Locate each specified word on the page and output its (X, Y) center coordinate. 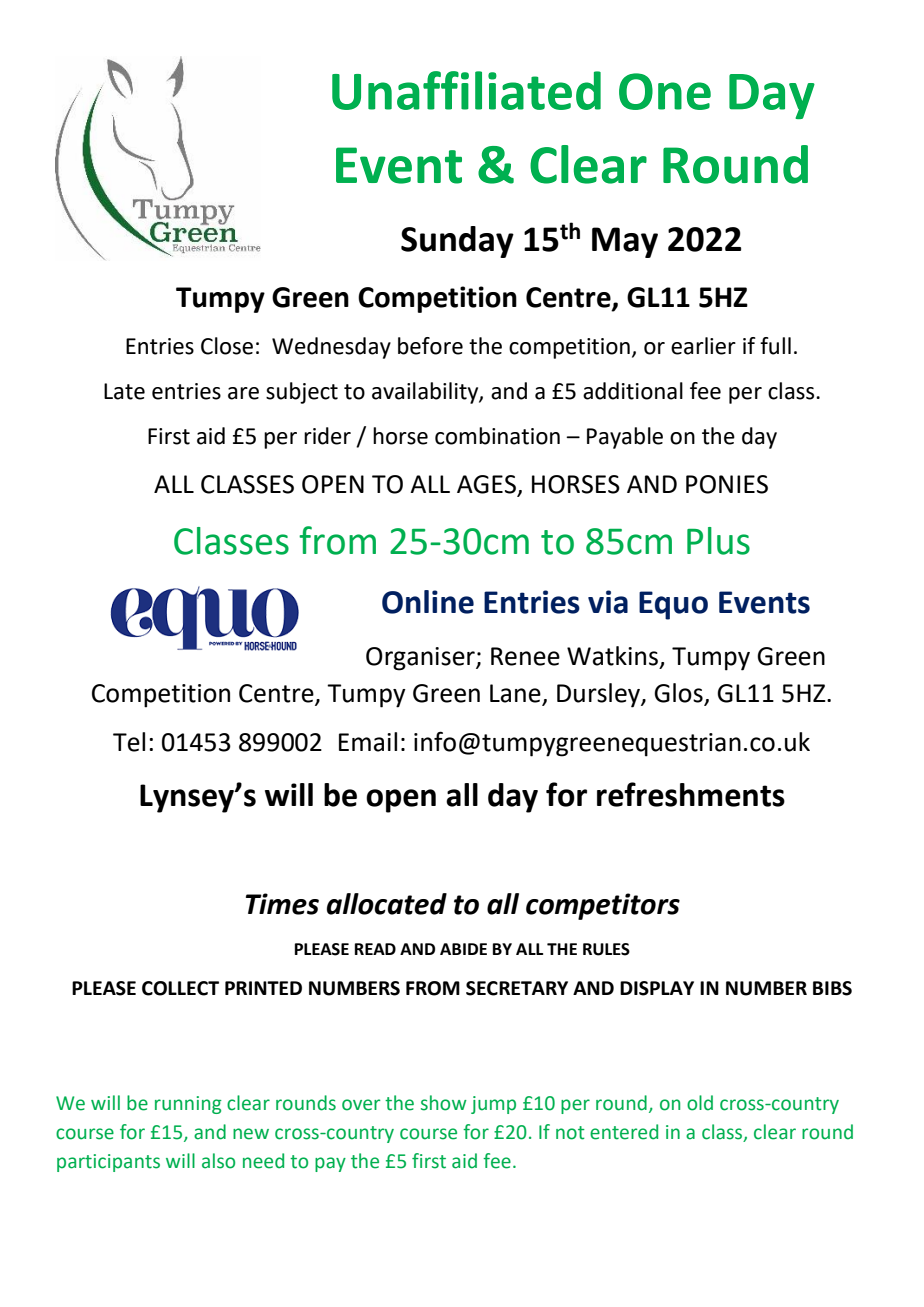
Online (428, 602)
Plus (718, 541)
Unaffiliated (466, 90)
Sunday (457, 242)
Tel (129, 742)
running (188, 1105)
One (665, 91)
